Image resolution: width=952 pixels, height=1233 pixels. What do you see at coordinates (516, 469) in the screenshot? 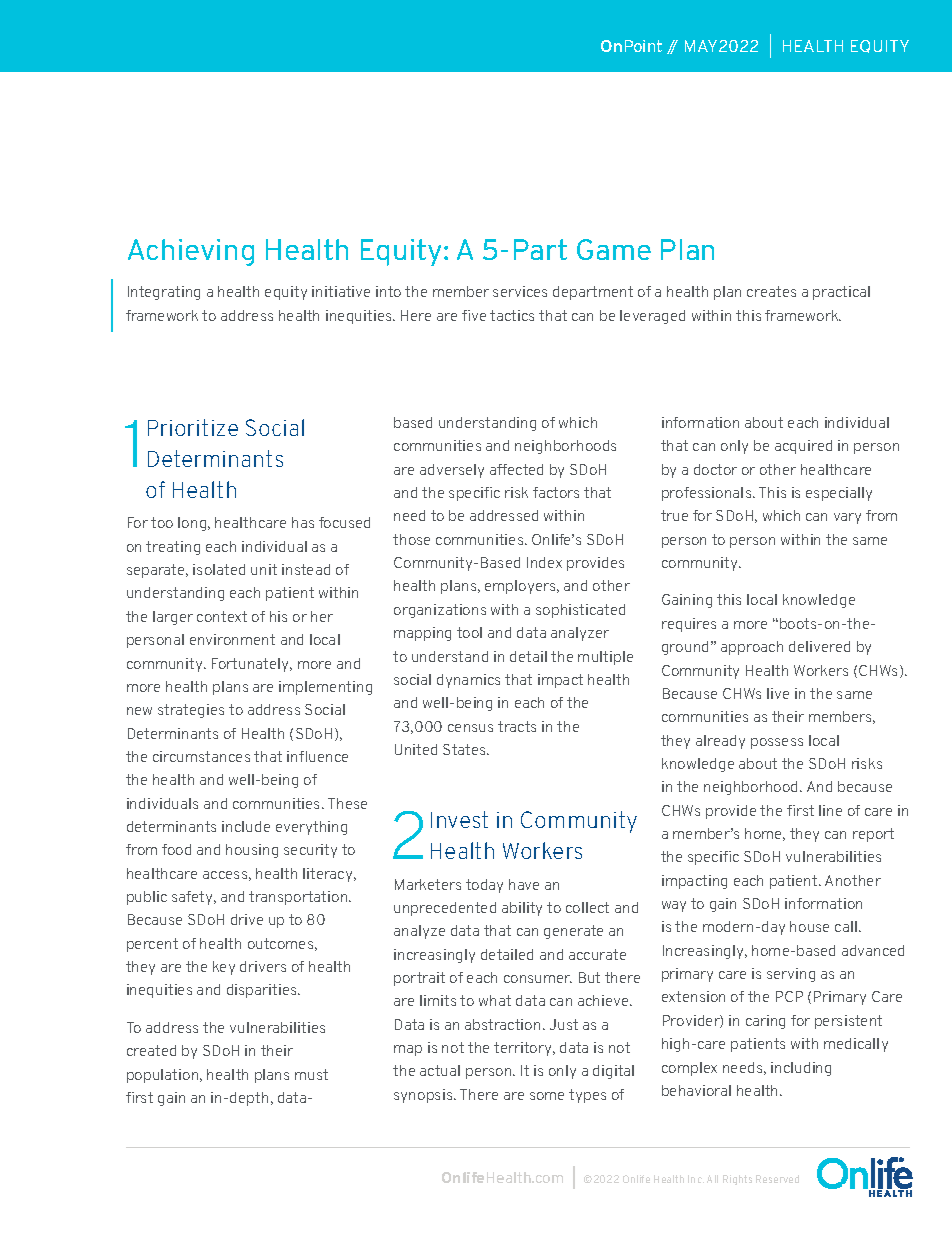
I see `affected` at bounding box center [516, 469].
